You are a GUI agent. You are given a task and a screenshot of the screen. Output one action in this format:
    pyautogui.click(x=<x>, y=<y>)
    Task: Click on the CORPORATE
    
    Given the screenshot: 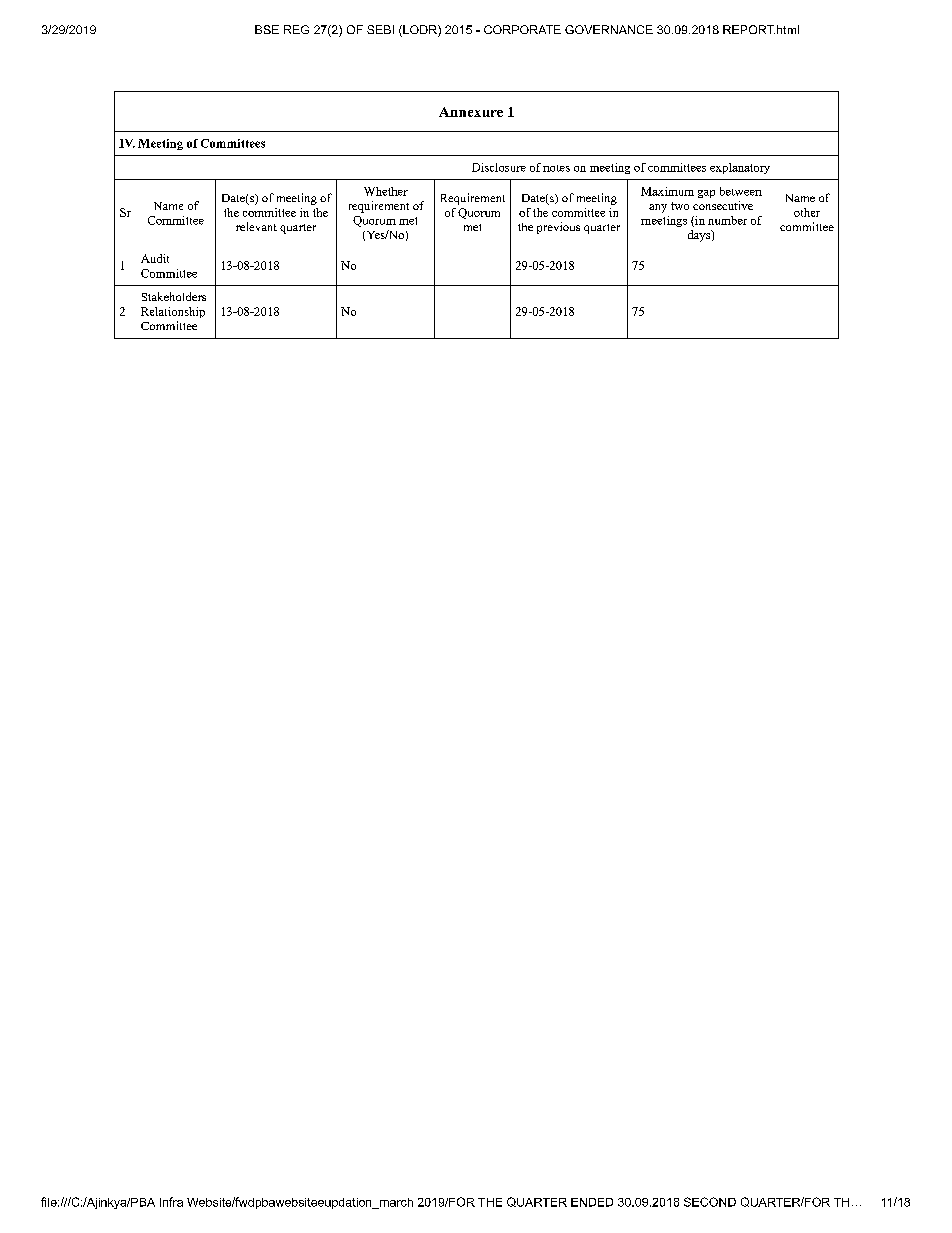 What is the action you would take?
    pyautogui.click(x=522, y=29)
